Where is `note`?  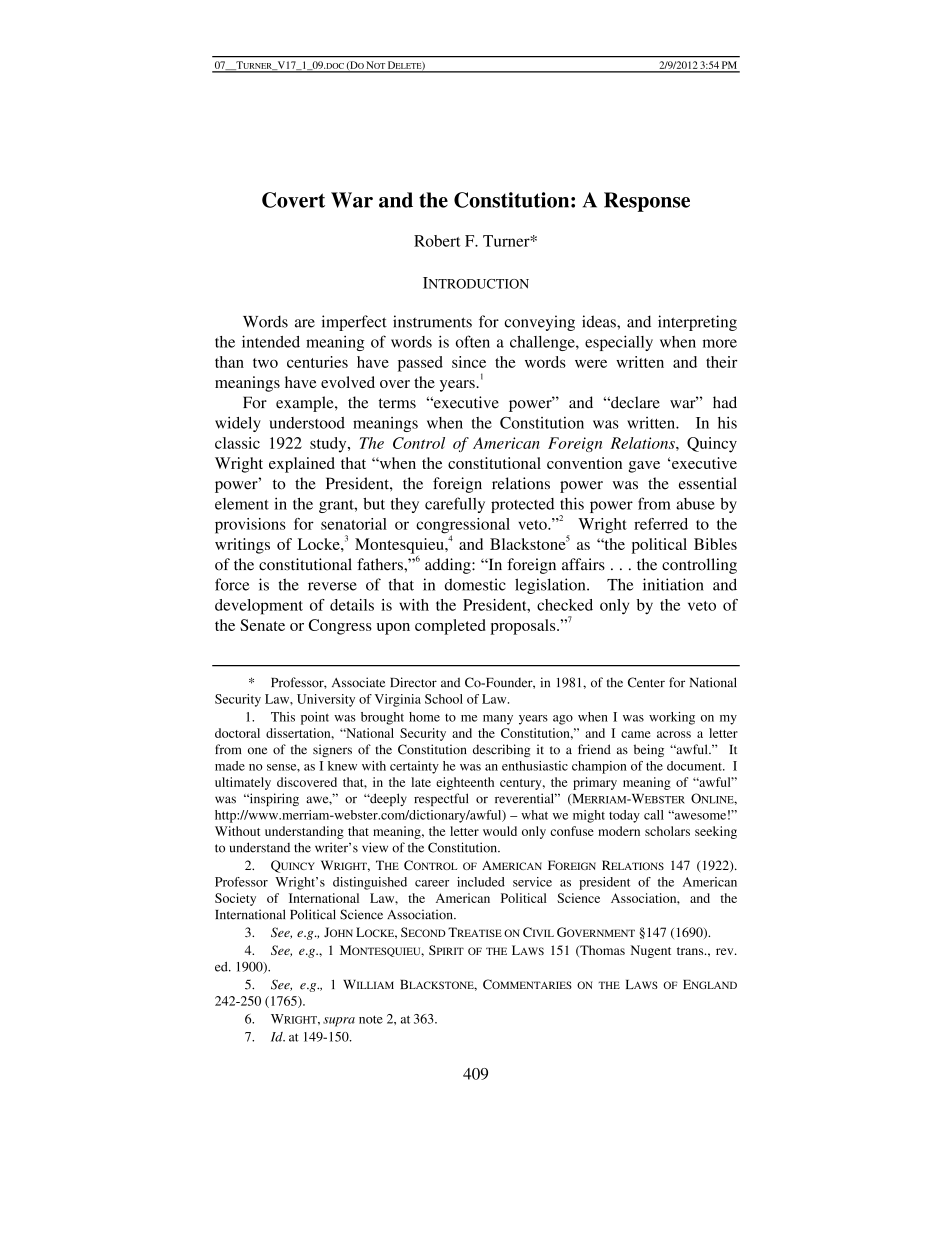 note is located at coordinates (371, 1019).
